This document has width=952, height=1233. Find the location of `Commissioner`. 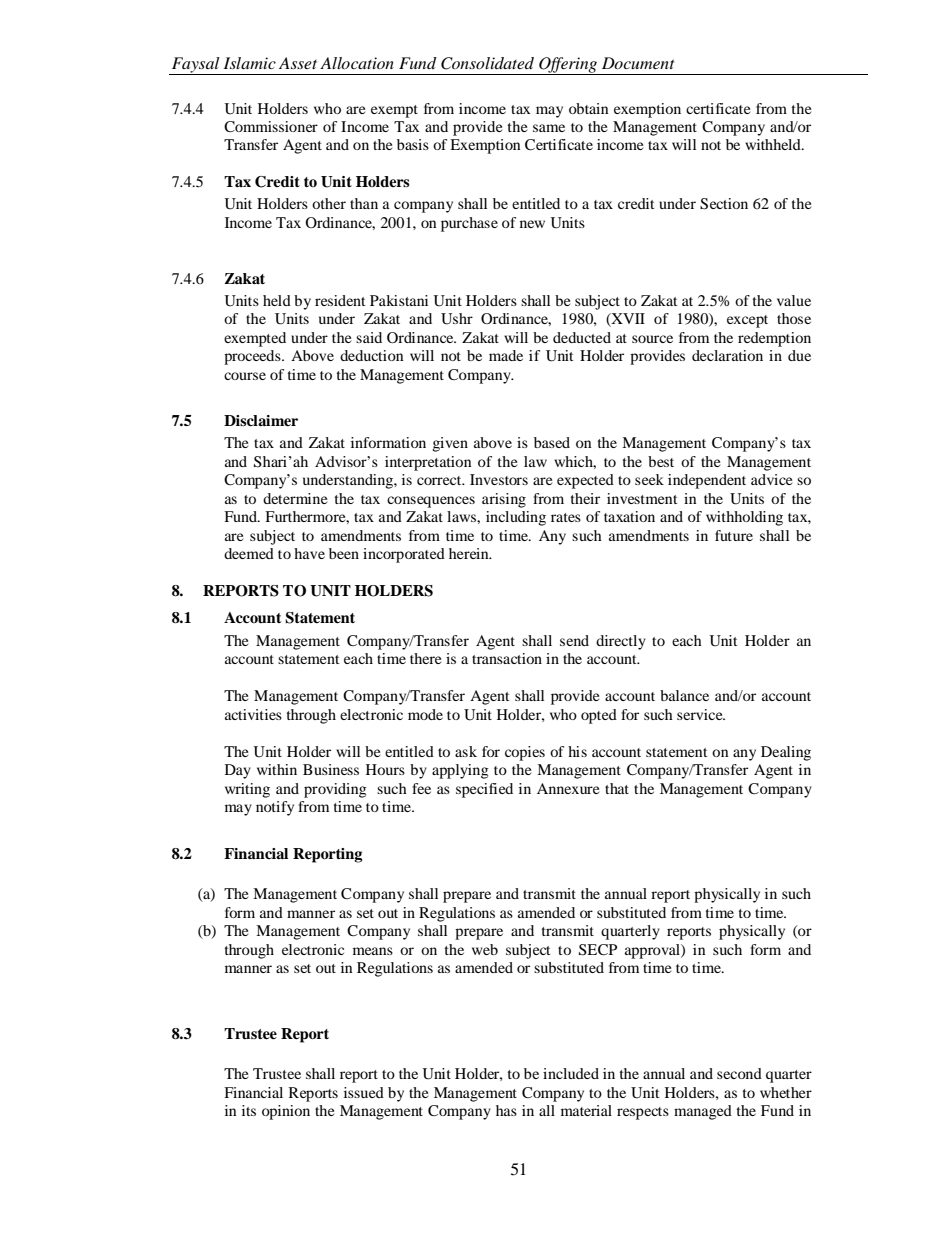

Commissioner is located at coordinates (271, 127).
